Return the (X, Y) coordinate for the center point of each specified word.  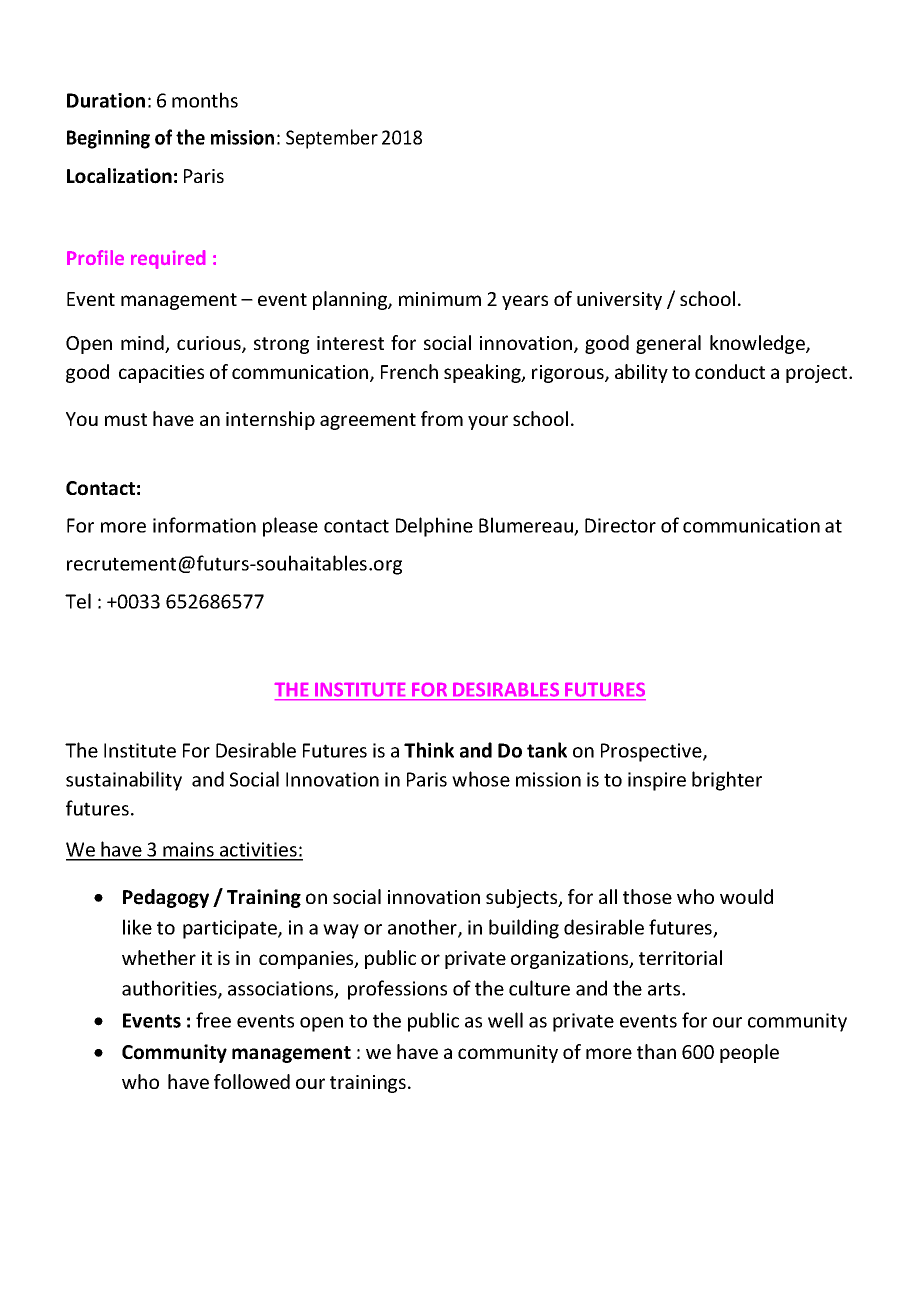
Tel (78, 601)
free (213, 1020)
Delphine (434, 527)
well (505, 1020)
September (332, 139)
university (619, 301)
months (205, 100)
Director (620, 525)
